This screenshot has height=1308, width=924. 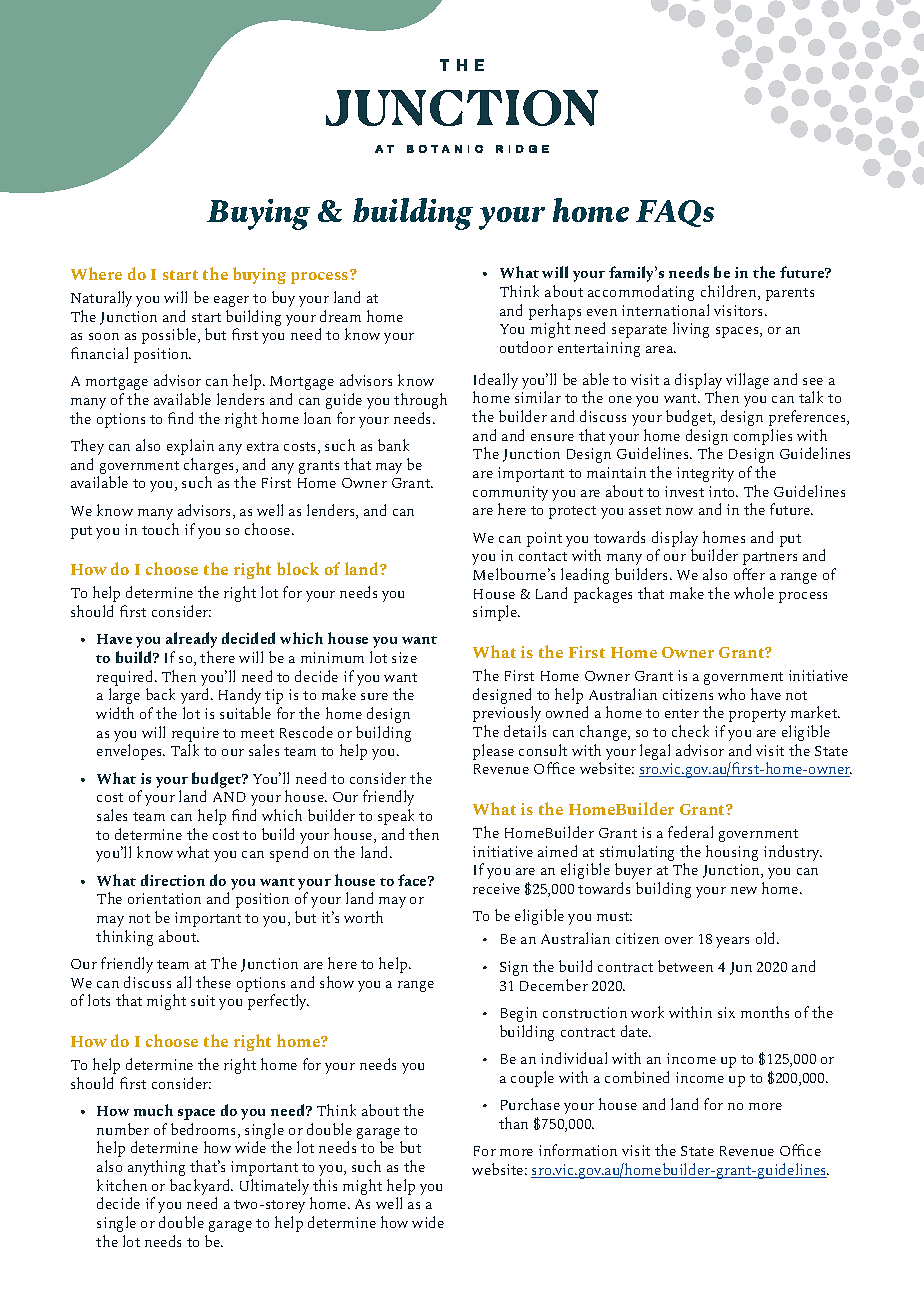 What do you see at coordinates (754, 593) in the screenshot?
I see `whole` at bounding box center [754, 593].
